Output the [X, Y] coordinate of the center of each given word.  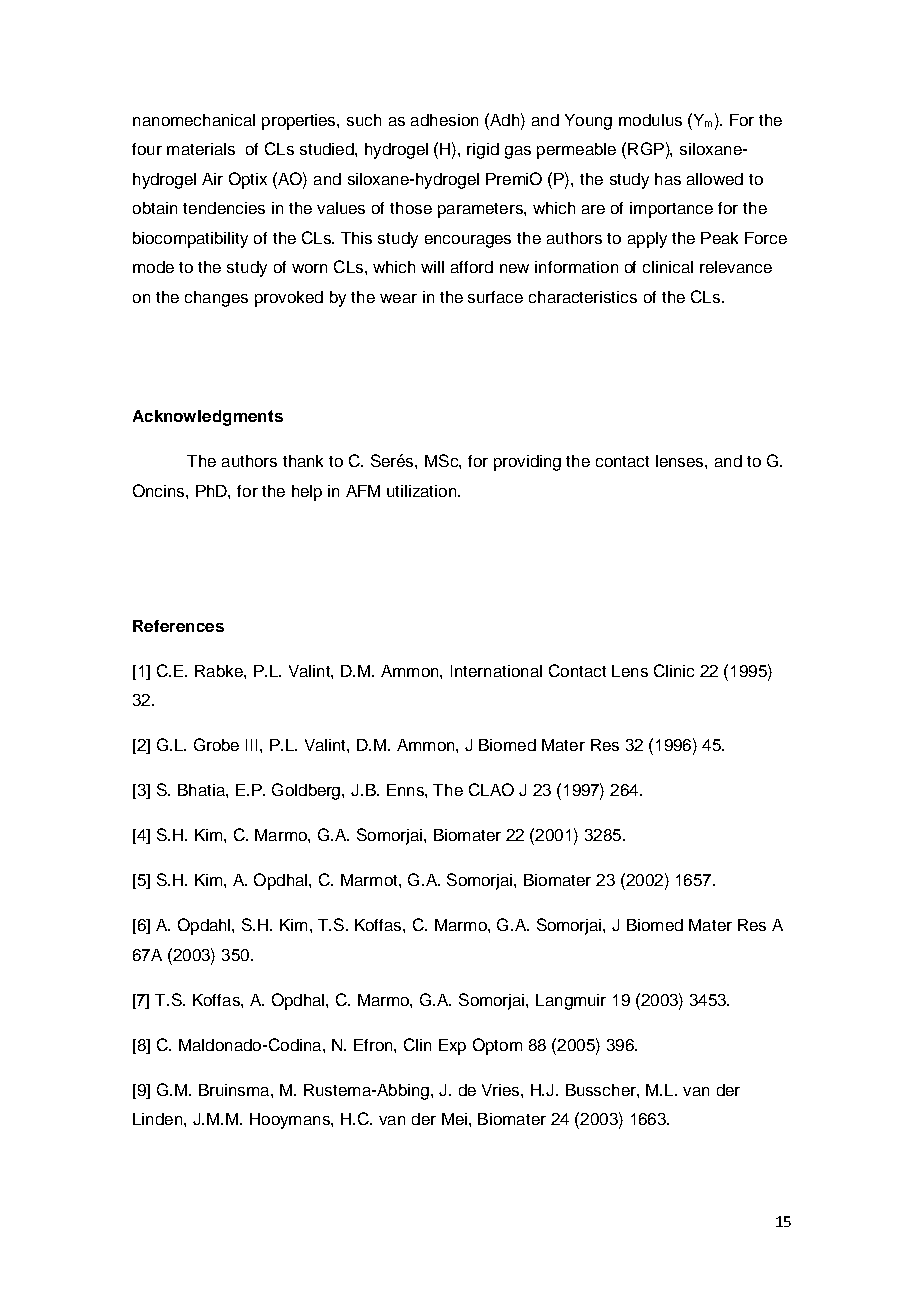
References [178, 626]
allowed [715, 179]
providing [527, 463]
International [496, 671]
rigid [483, 151]
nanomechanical [194, 120]
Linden [159, 1119]
